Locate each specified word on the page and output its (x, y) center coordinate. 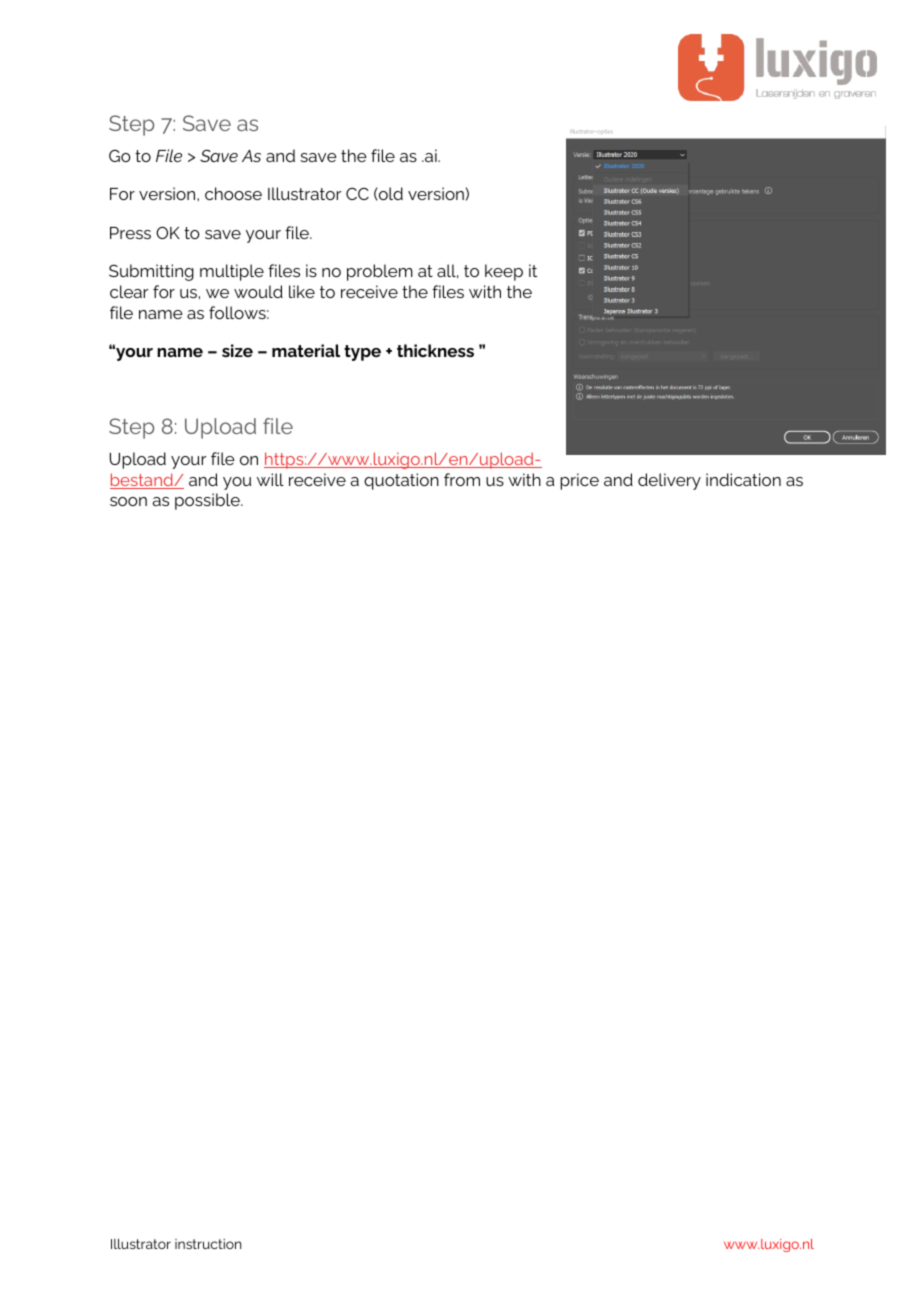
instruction (208, 1244)
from (462, 479)
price (579, 481)
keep (504, 272)
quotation (401, 481)
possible (208, 501)
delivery (669, 481)
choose (233, 193)
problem (380, 272)
